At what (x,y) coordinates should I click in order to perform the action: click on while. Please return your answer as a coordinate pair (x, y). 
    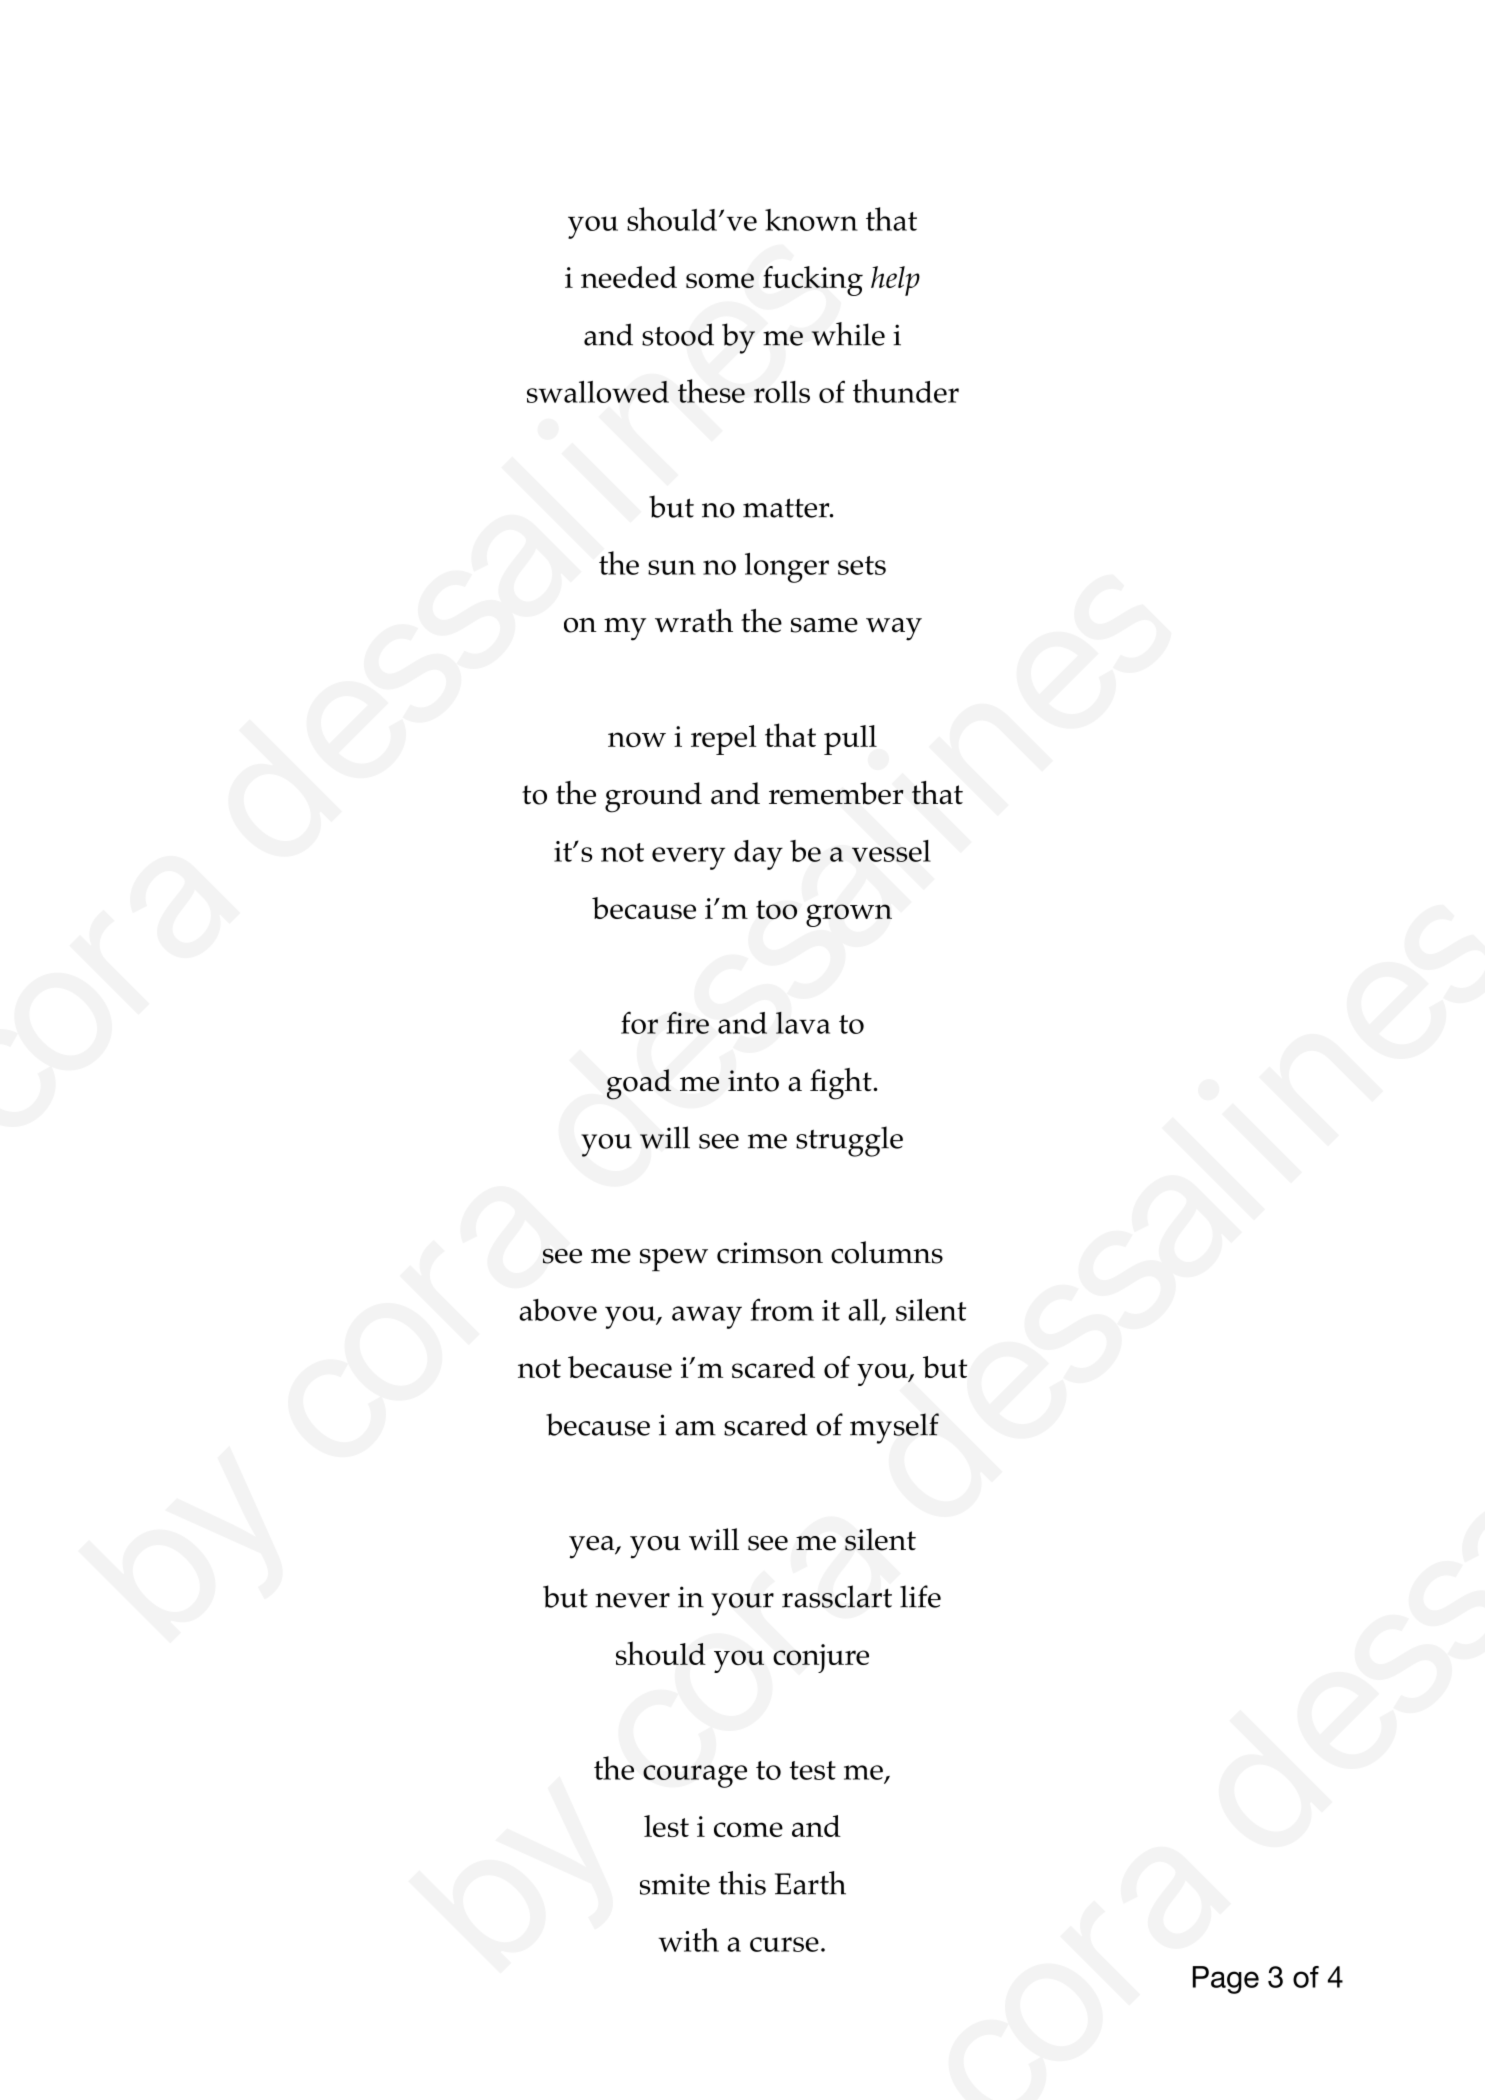
    Looking at the image, I should click on (848, 334).
